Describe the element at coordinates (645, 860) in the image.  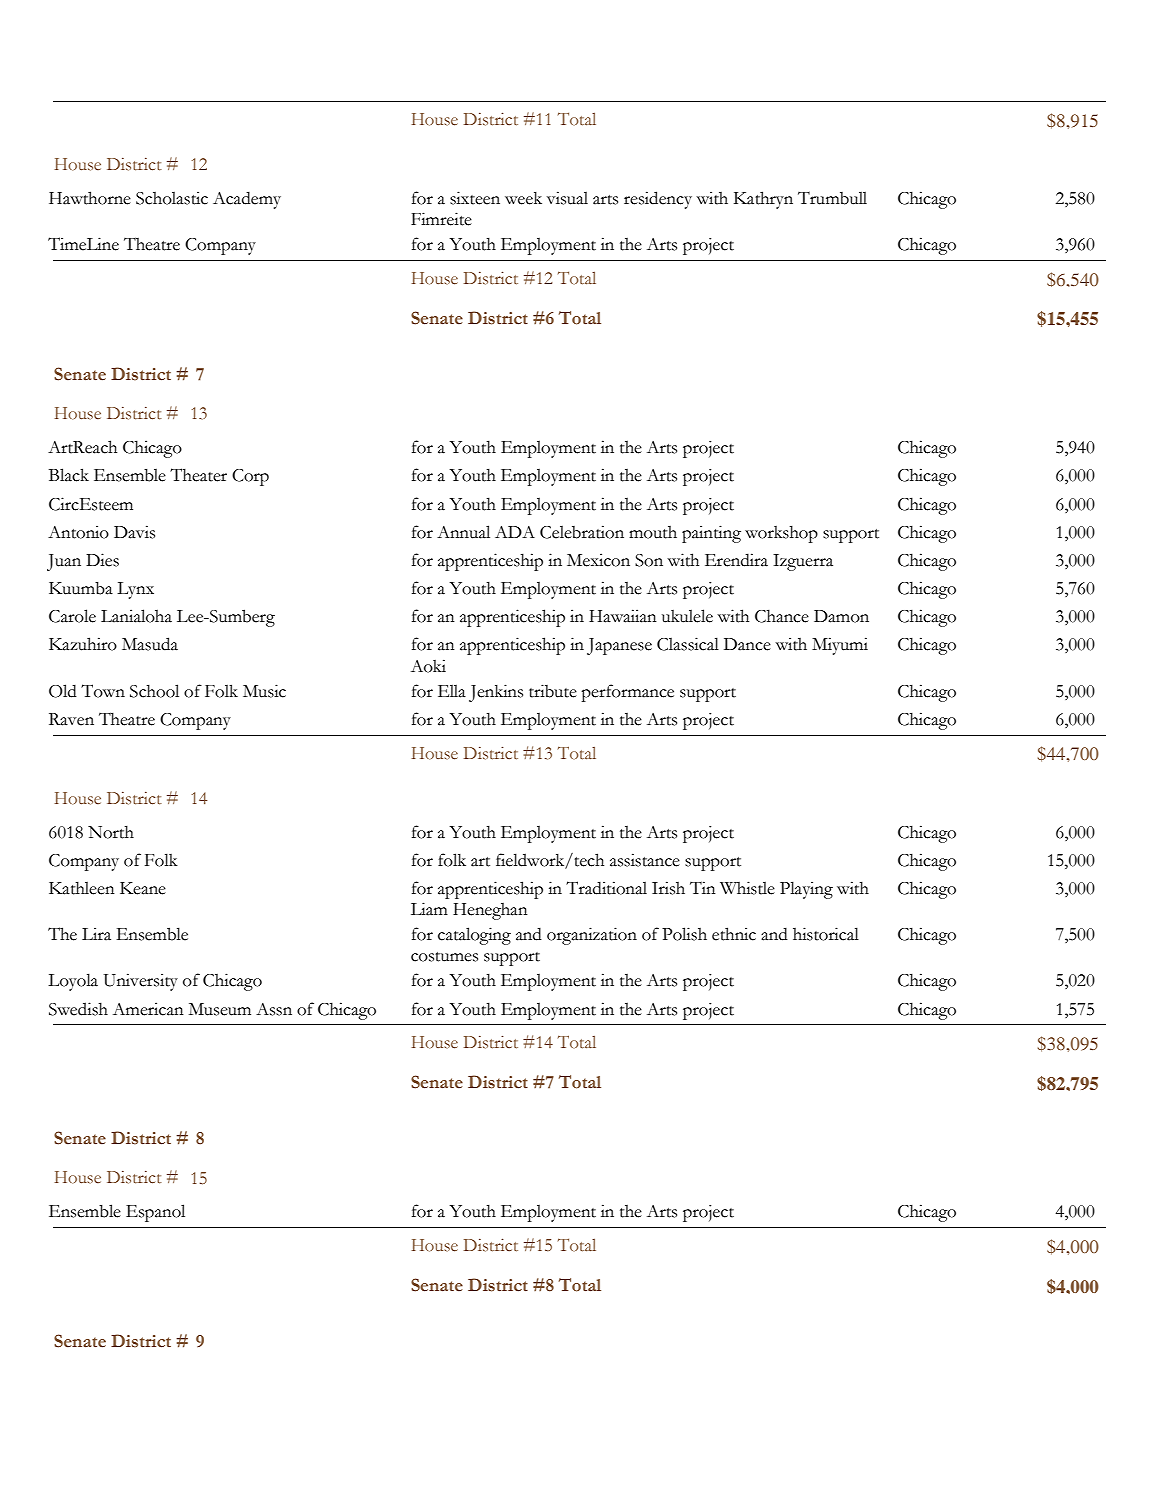
I see `assistance` at that location.
